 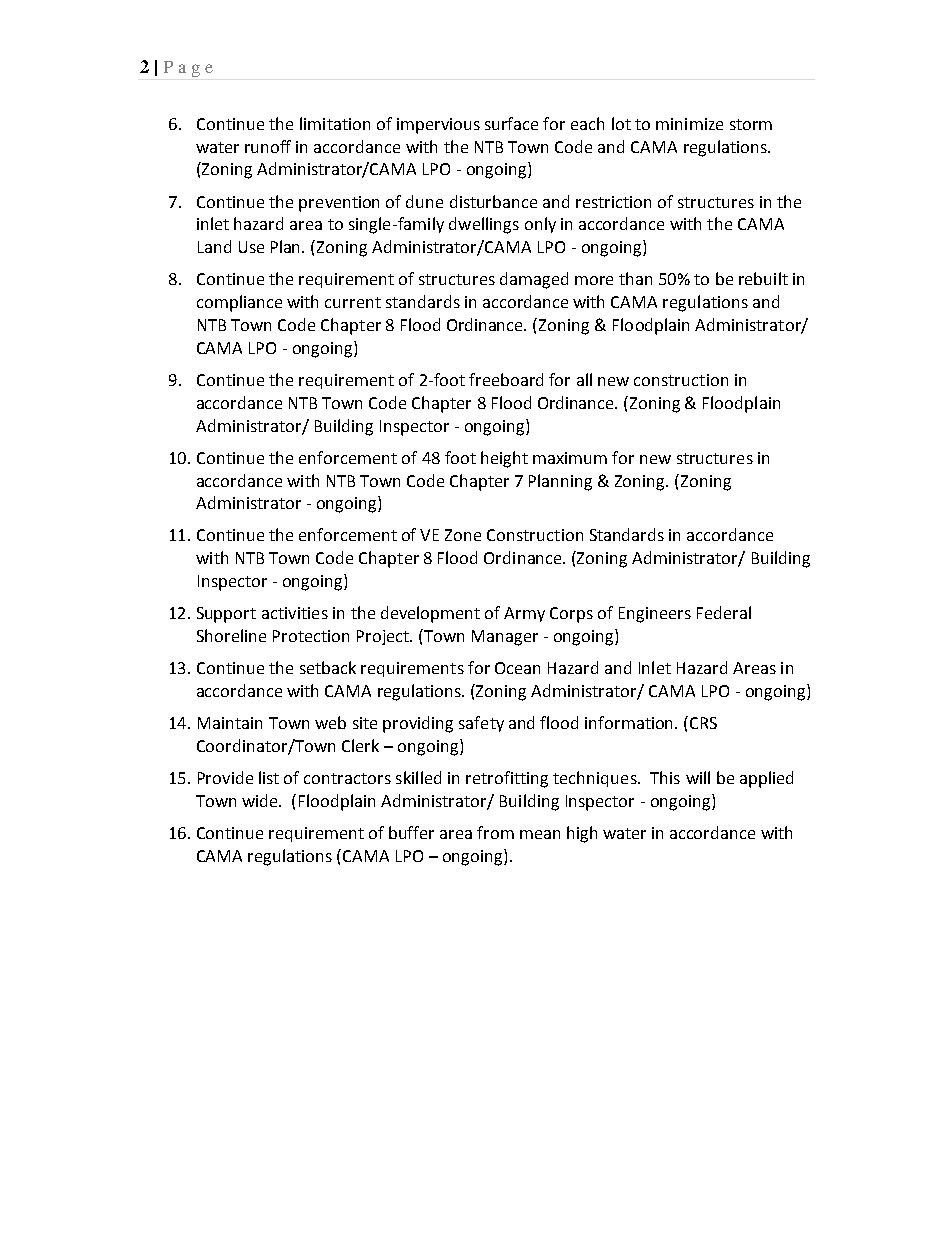 I want to click on Protection, so click(x=311, y=636).
